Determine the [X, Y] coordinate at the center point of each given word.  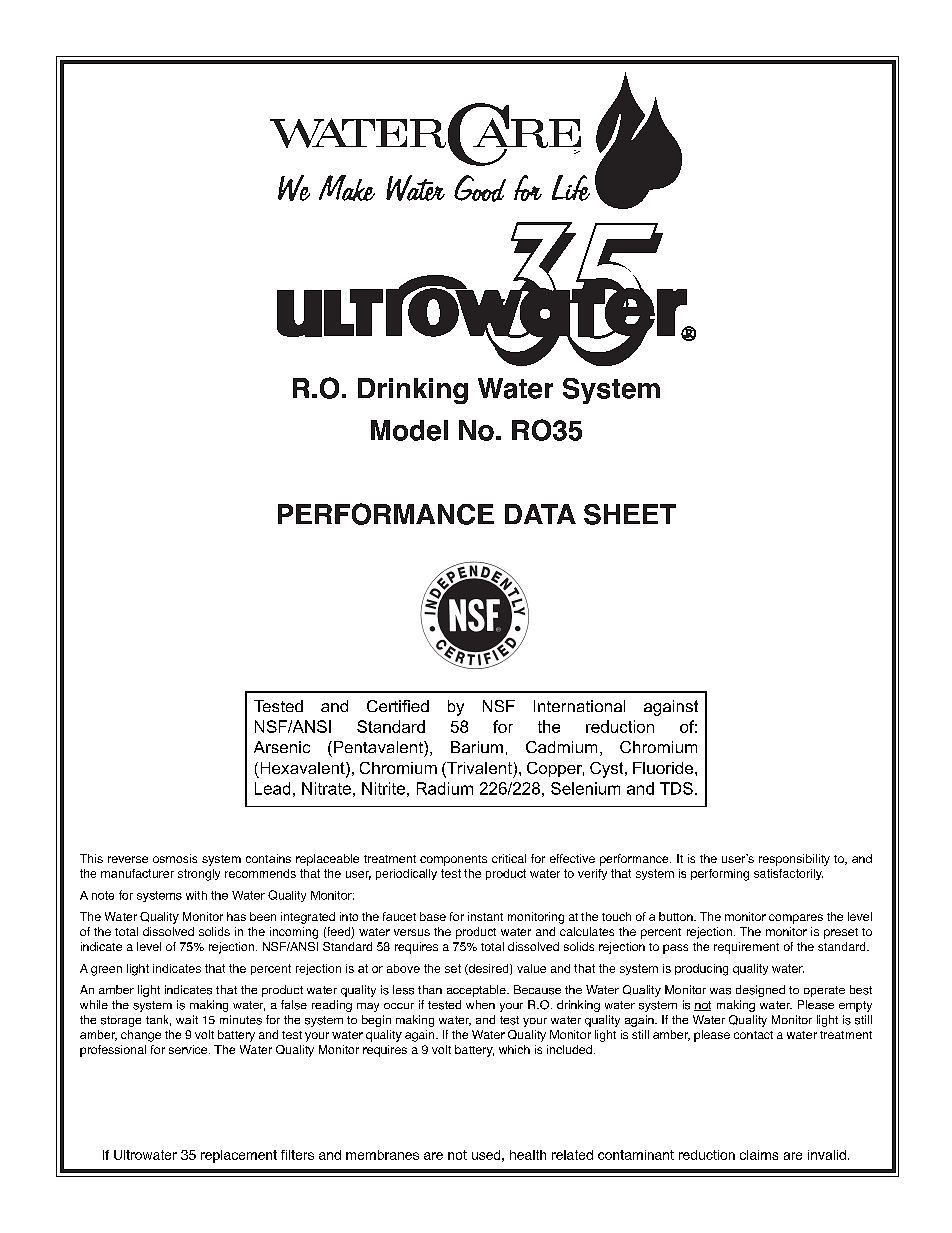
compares [796, 919]
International [579, 706]
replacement [239, 1156]
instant [485, 916]
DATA [540, 514]
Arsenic [282, 747]
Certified [398, 706]
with [196, 895]
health [528, 1155]
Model [409, 430]
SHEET [630, 514]
